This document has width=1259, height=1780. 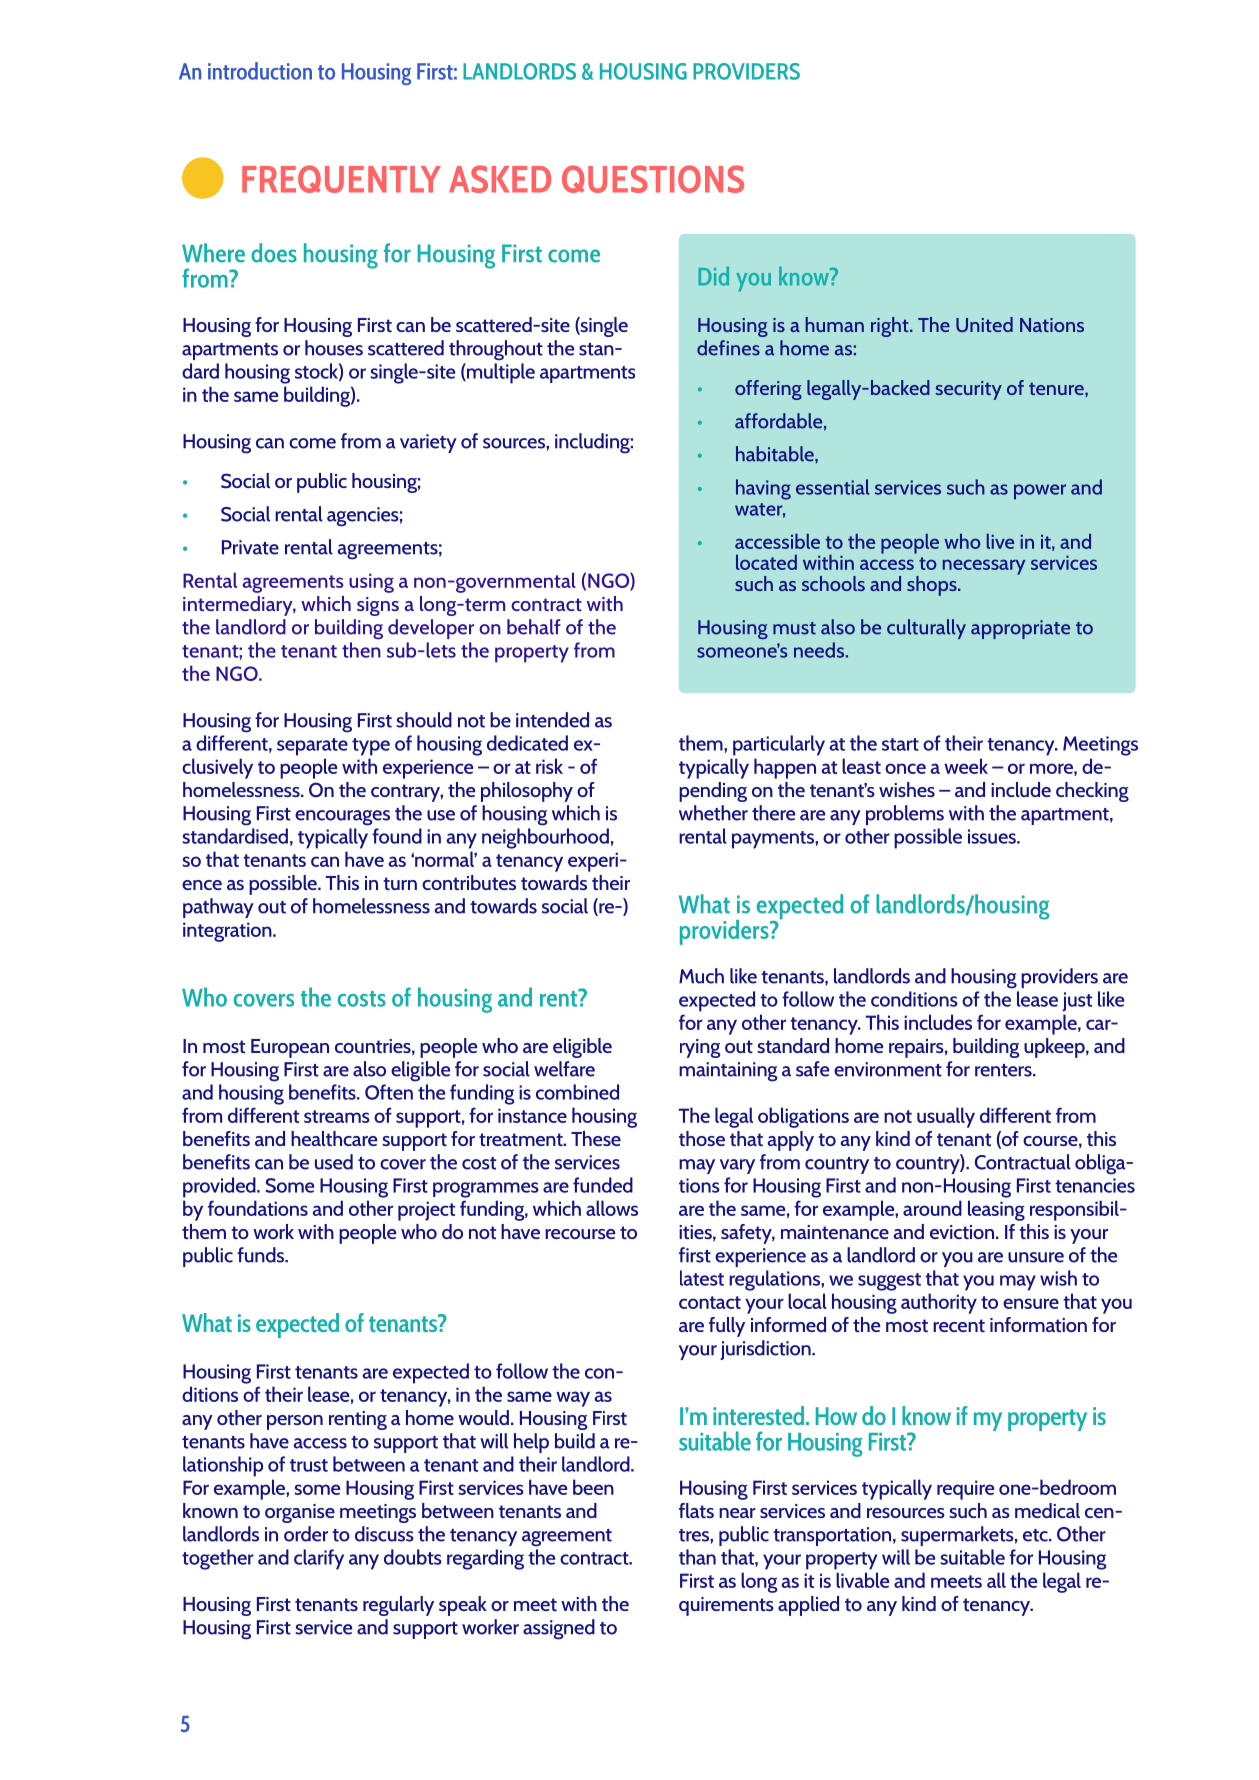 I want to click on necessary, so click(x=984, y=567).
